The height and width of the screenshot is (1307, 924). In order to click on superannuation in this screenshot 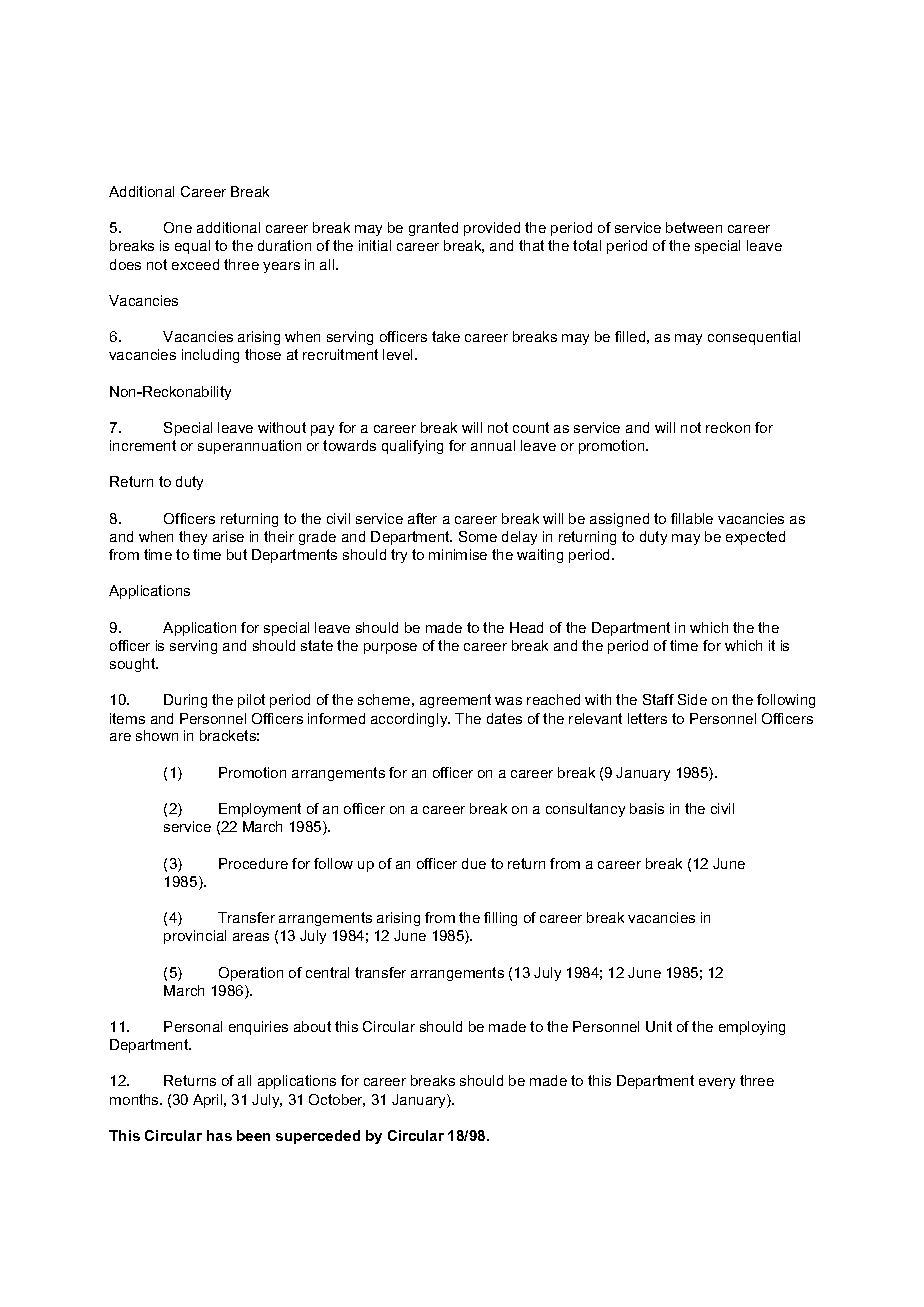, I will do `click(249, 447)`.
